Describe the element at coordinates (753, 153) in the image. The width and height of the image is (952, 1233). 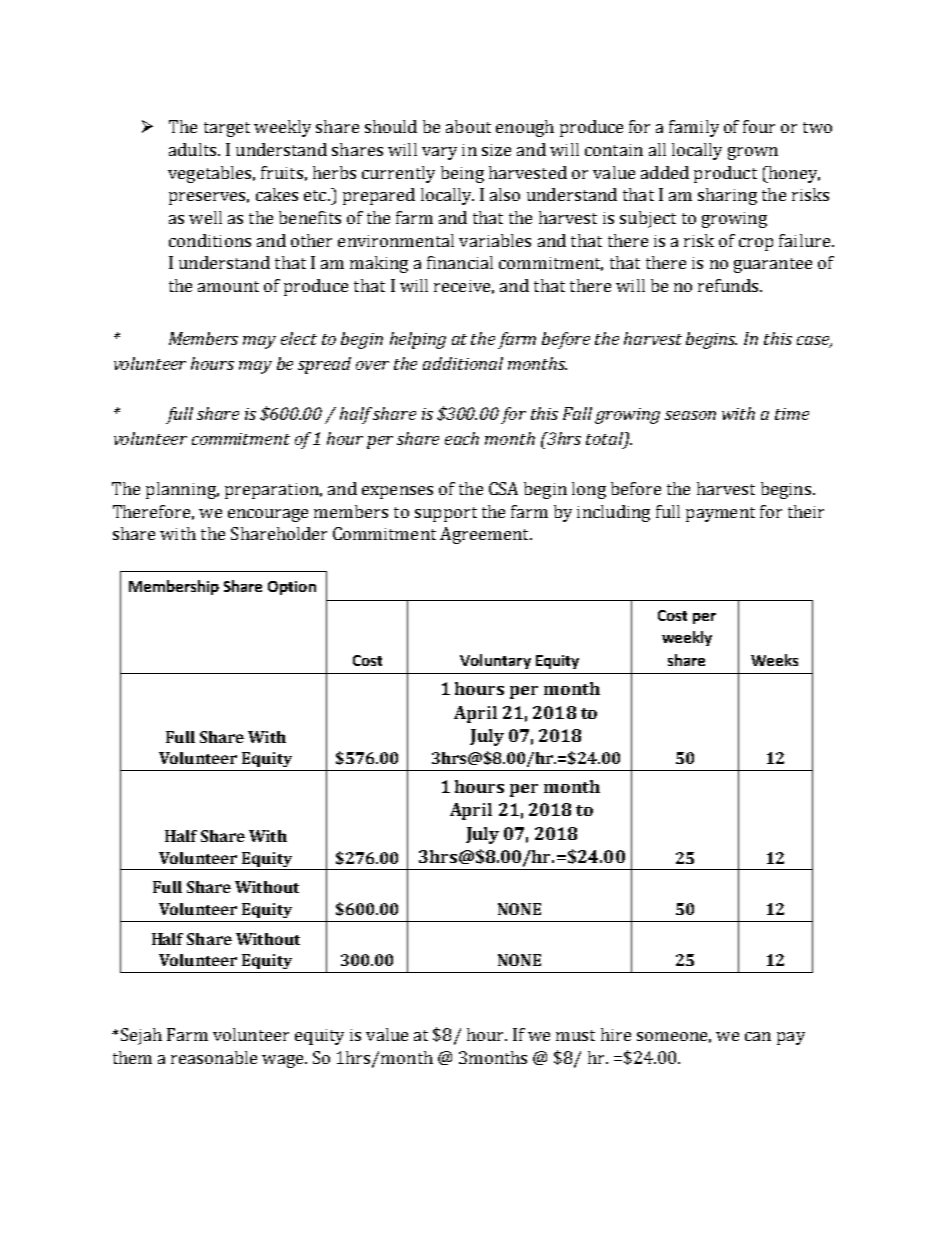
I see `grown` at that location.
